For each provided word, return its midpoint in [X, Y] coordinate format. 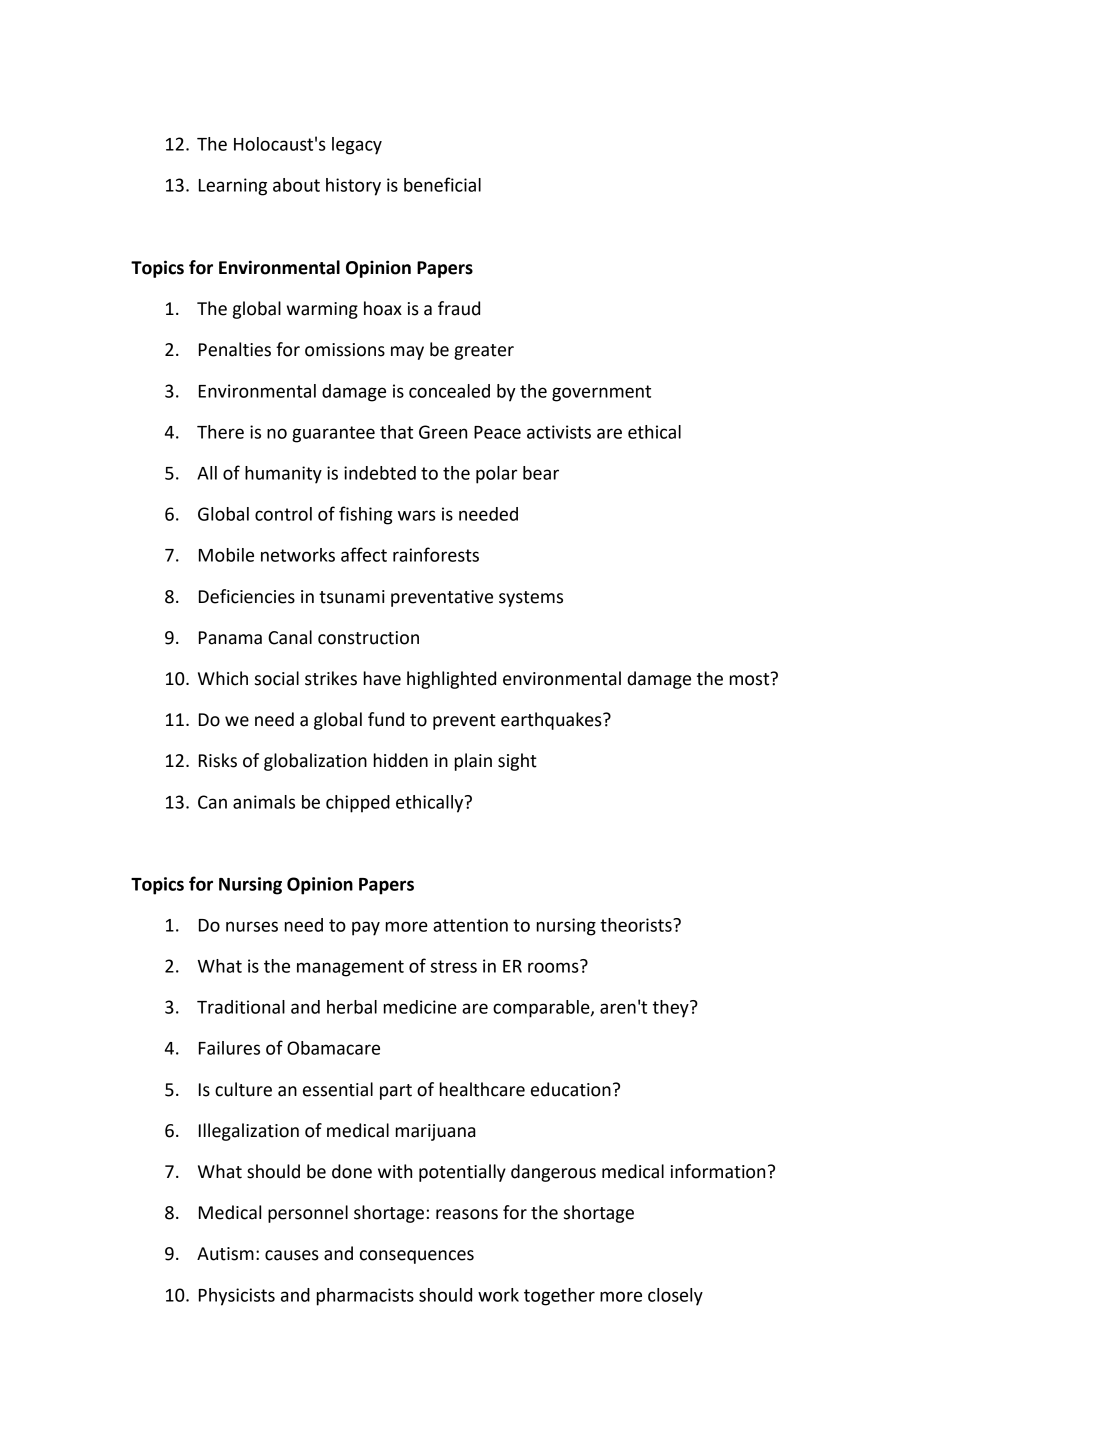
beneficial [442, 184]
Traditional [241, 1007]
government [601, 393]
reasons [467, 1214]
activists [559, 432]
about [296, 185]
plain [473, 762]
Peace [497, 432]
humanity [283, 475]
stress [453, 966]
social [277, 678]
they [672, 1009]
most [751, 679]
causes [292, 1255]
